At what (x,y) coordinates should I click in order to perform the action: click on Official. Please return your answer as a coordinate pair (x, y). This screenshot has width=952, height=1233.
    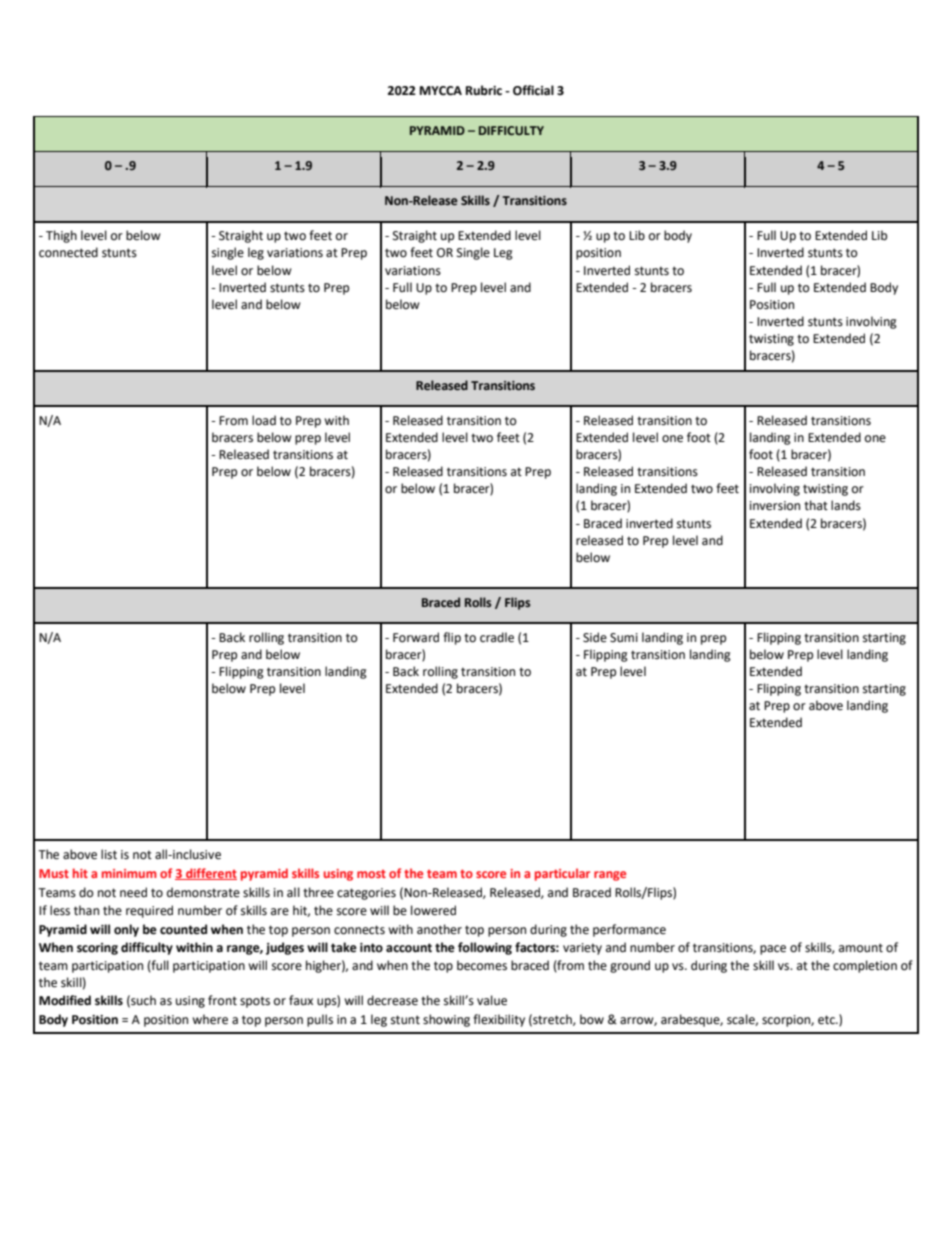
    Looking at the image, I should click on (533, 90).
